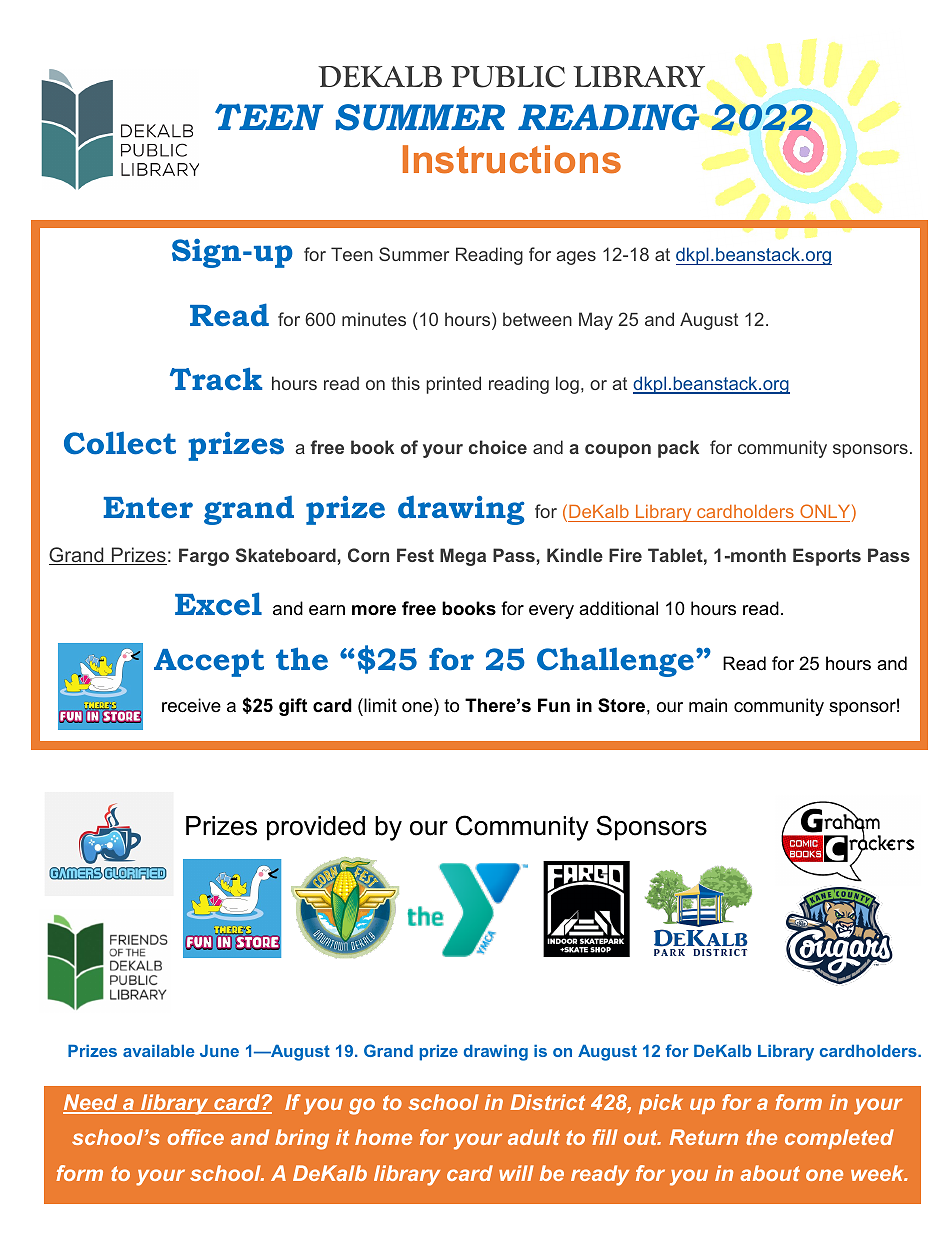 This screenshot has height=1233, width=952. I want to click on PUBLIC, so click(508, 77).
